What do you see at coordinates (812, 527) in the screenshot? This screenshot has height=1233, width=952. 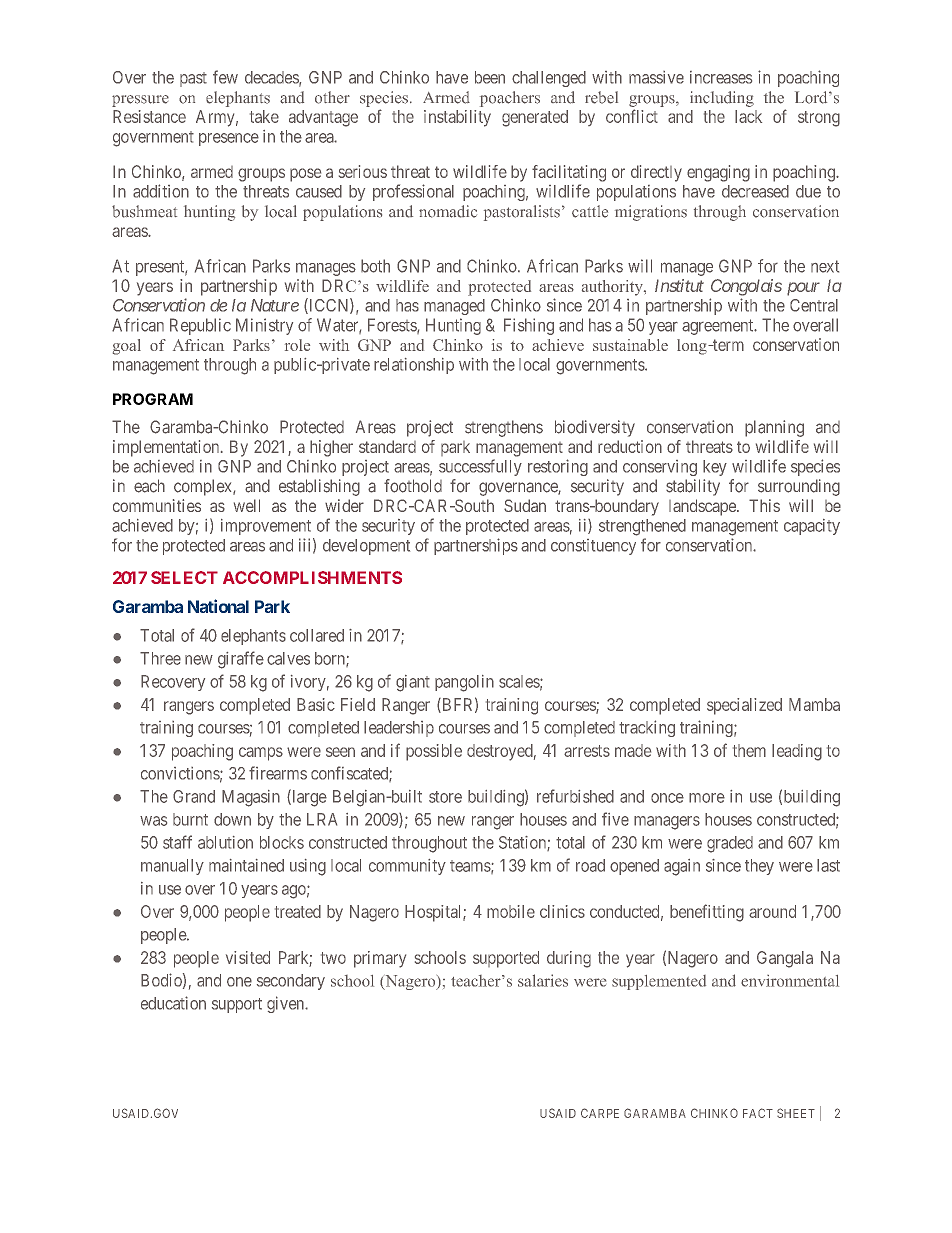 I see `capacity` at bounding box center [812, 527].
